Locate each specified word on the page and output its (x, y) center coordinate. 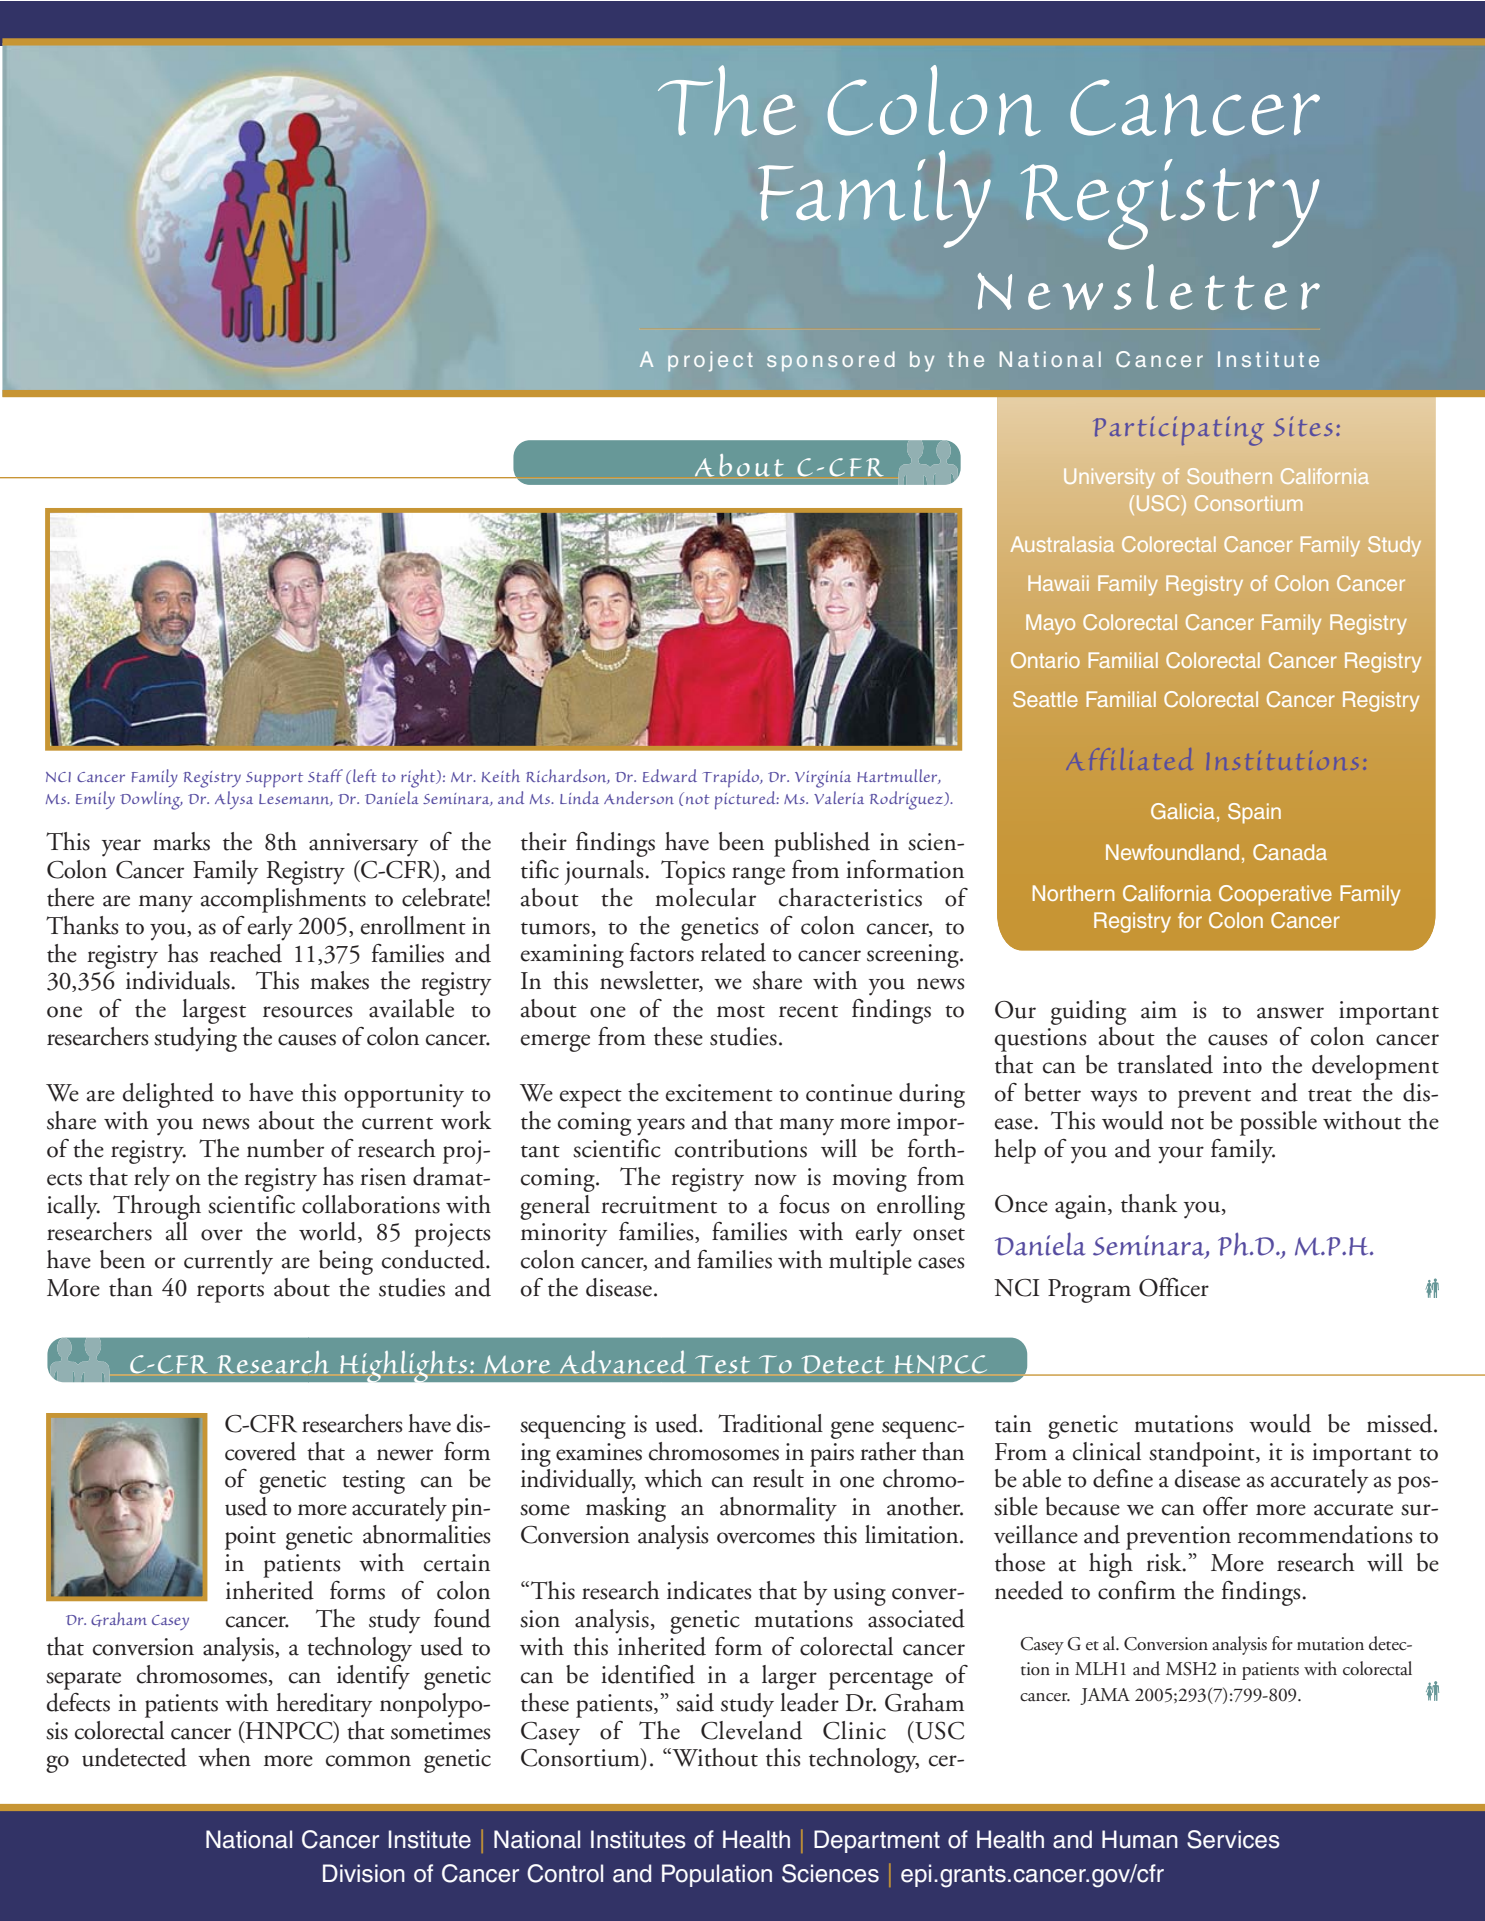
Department (877, 1841)
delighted (168, 1095)
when (224, 1757)
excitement (719, 1093)
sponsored (831, 361)
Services (1233, 1839)
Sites (1303, 426)
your (1181, 1155)
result (778, 1478)
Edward (670, 775)
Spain (1254, 813)
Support (274, 780)
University (1109, 478)
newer (405, 1455)
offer (1225, 1506)
